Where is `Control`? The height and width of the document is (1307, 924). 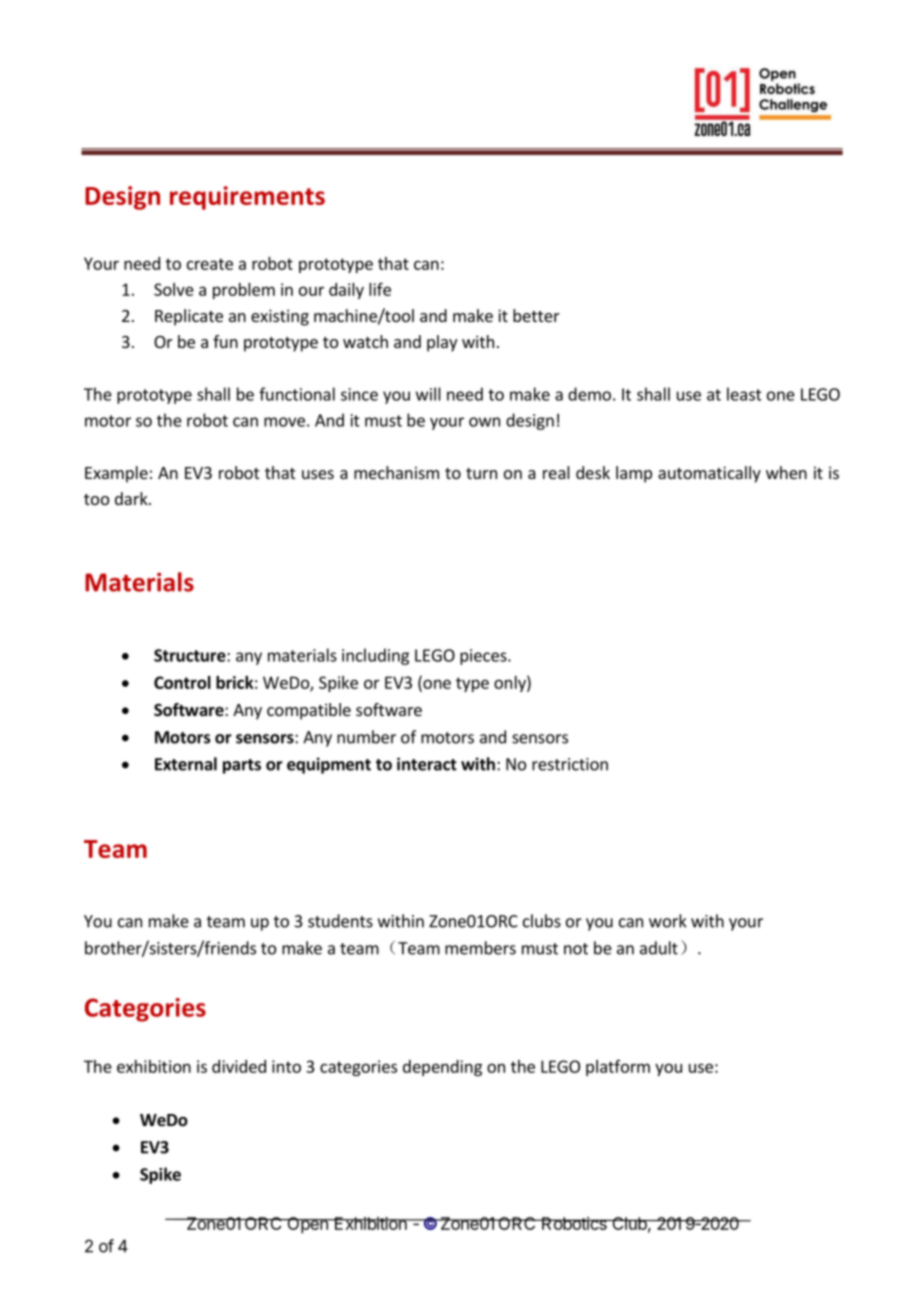
Control is located at coordinates (182, 682).
